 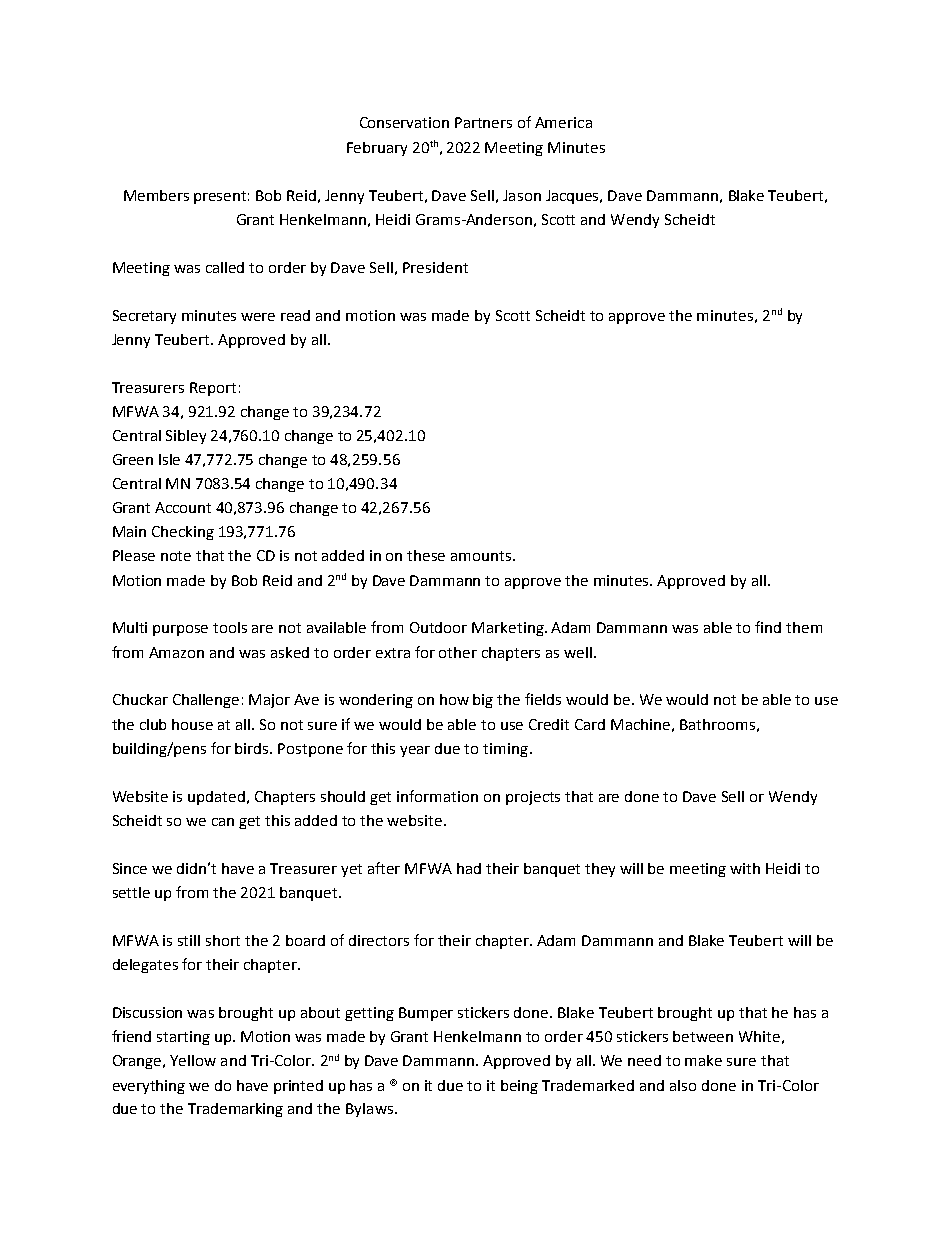 What do you see at coordinates (703, 1060) in the image?
I see `make` at bounding box center [703, 1060].
